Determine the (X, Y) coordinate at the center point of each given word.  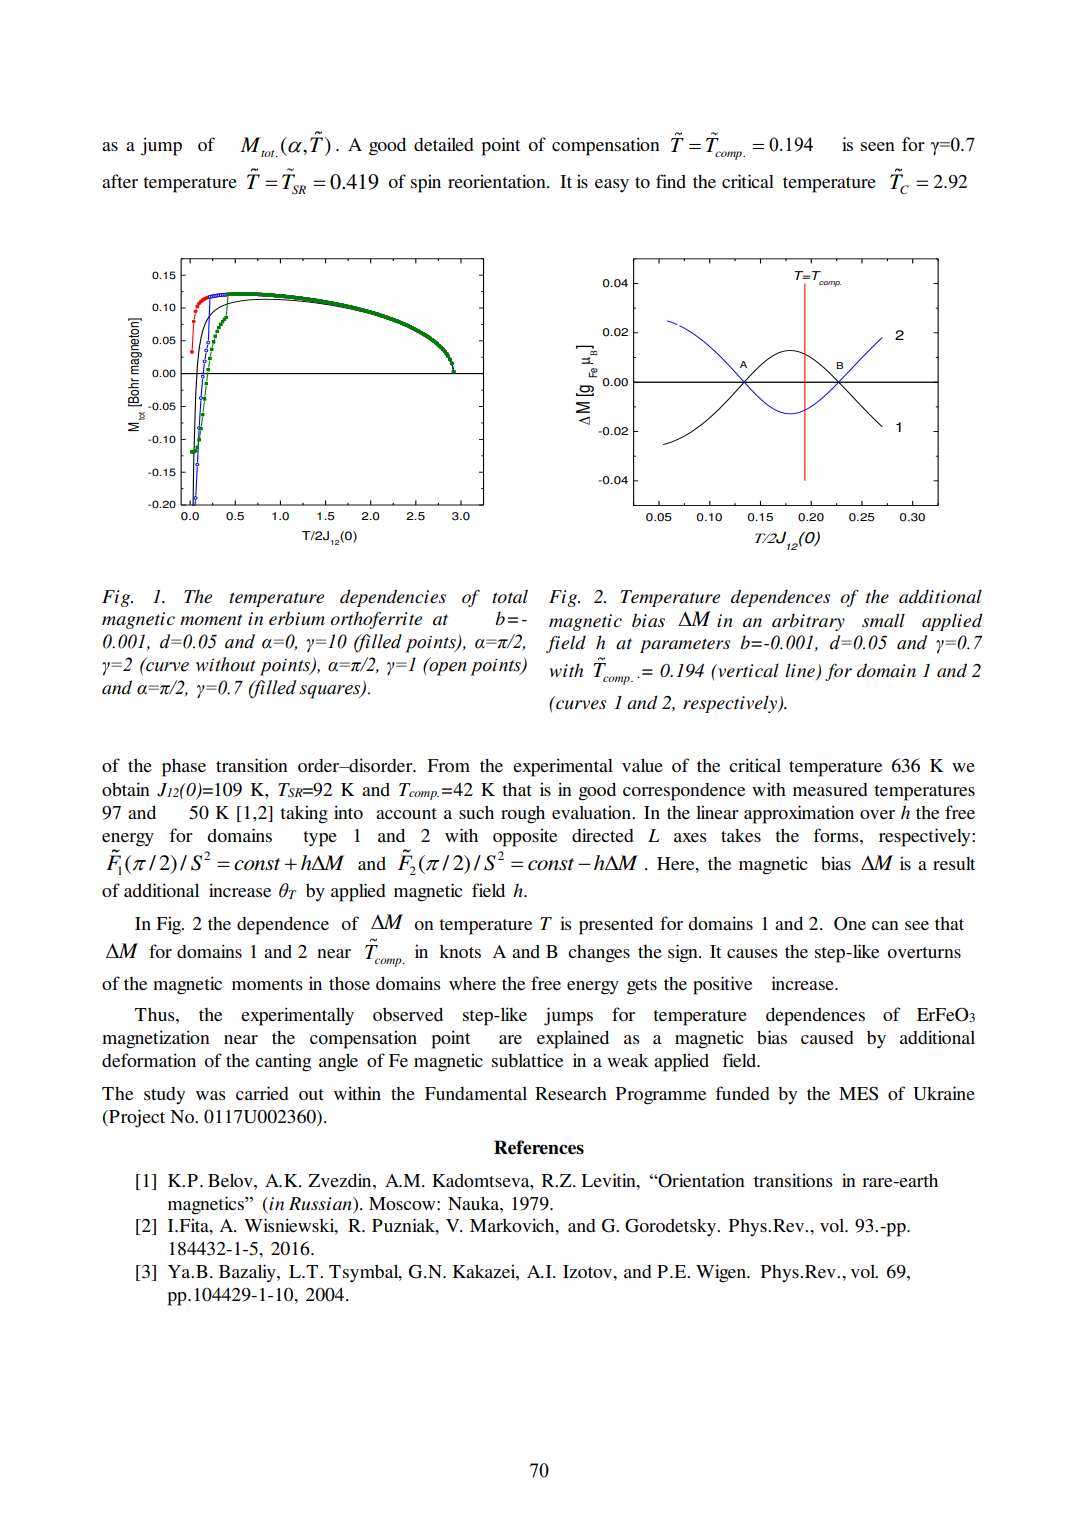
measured (830, 789)
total (510, 596)
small (883, 620)
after (120, 181)
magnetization (156, 1039)
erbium (297, 618)
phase (184, 767)
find (671, 181)
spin (426, 183)
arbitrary (808, 622)
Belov (231, 1180)
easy (612, 186)
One (850, 923)
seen (878, 146)
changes (599, 954)
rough (523, 814)
